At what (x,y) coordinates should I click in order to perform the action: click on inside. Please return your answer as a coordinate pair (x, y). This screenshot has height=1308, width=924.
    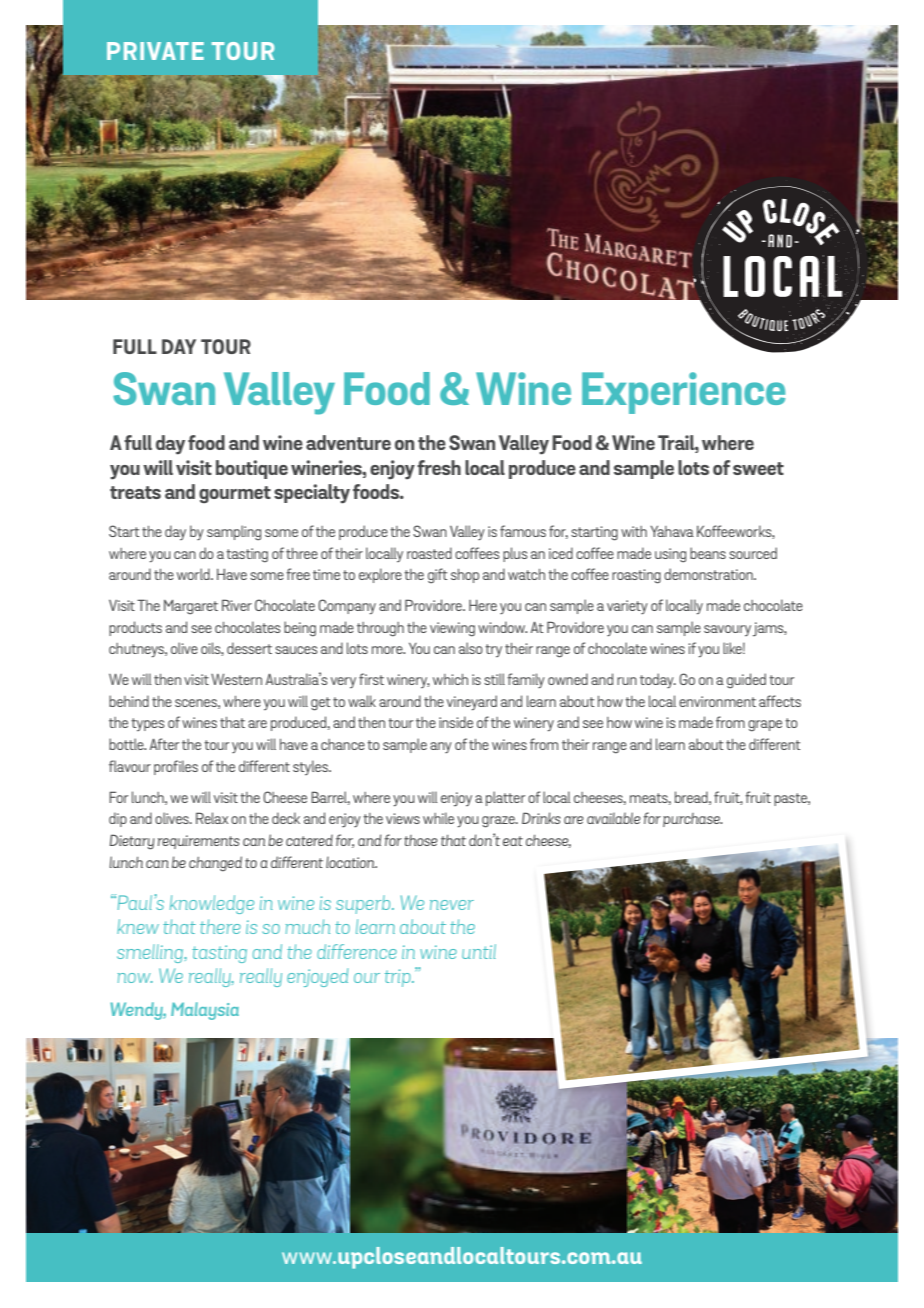
    Looking at the image, I should click on (456, 722).
